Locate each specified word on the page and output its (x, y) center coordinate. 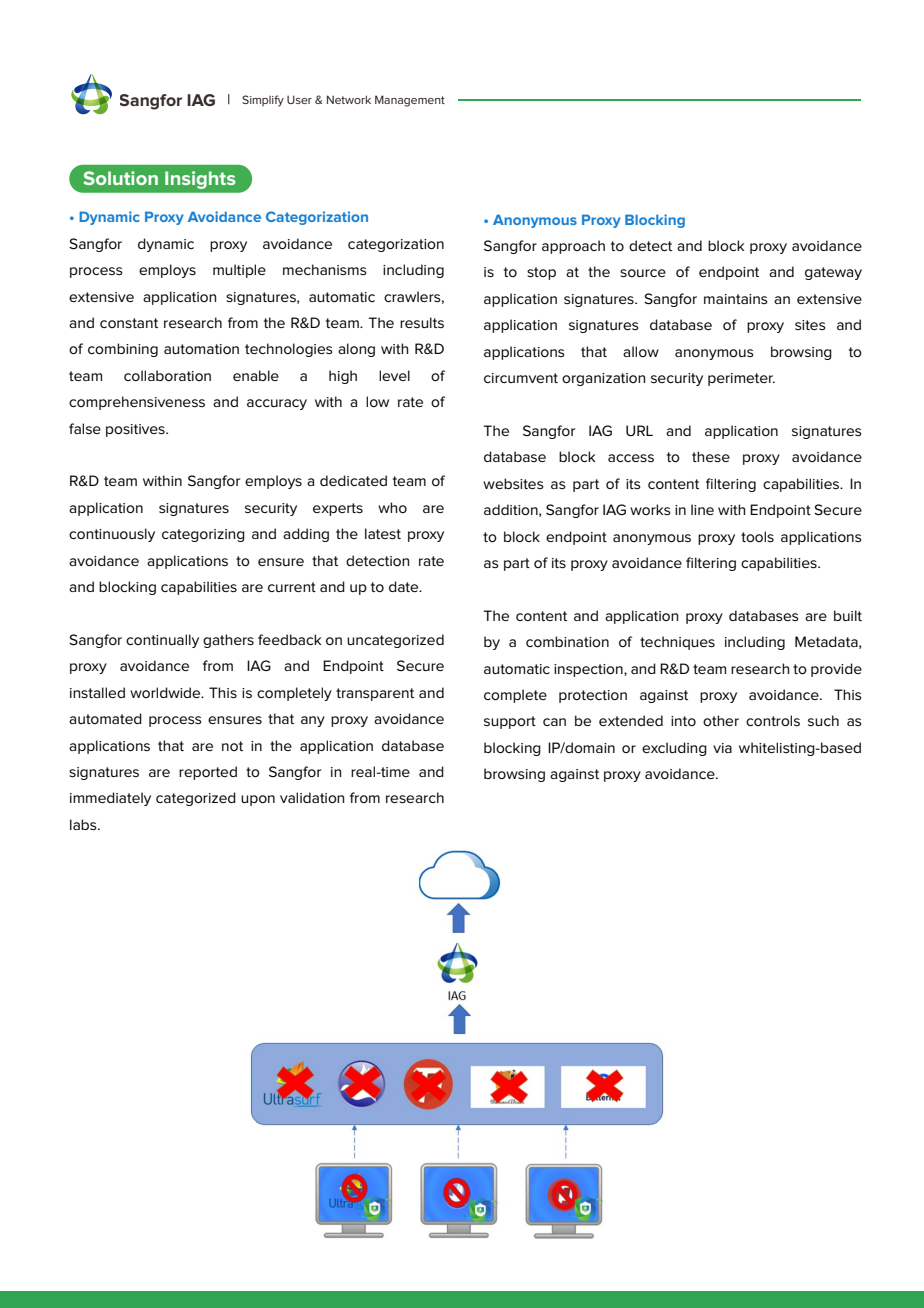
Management (410, 101)
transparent (375, 694)
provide (836, 670)
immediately (110, 799)
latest (383, 533)
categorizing (203, 535)
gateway (833, 273)
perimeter (741, 379)
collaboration (167, 375)
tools (757, 536)
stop (541, 273)
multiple (239, 271)
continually (162, 641)
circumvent (521, 378)
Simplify (263, 101)
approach (573, 247)
